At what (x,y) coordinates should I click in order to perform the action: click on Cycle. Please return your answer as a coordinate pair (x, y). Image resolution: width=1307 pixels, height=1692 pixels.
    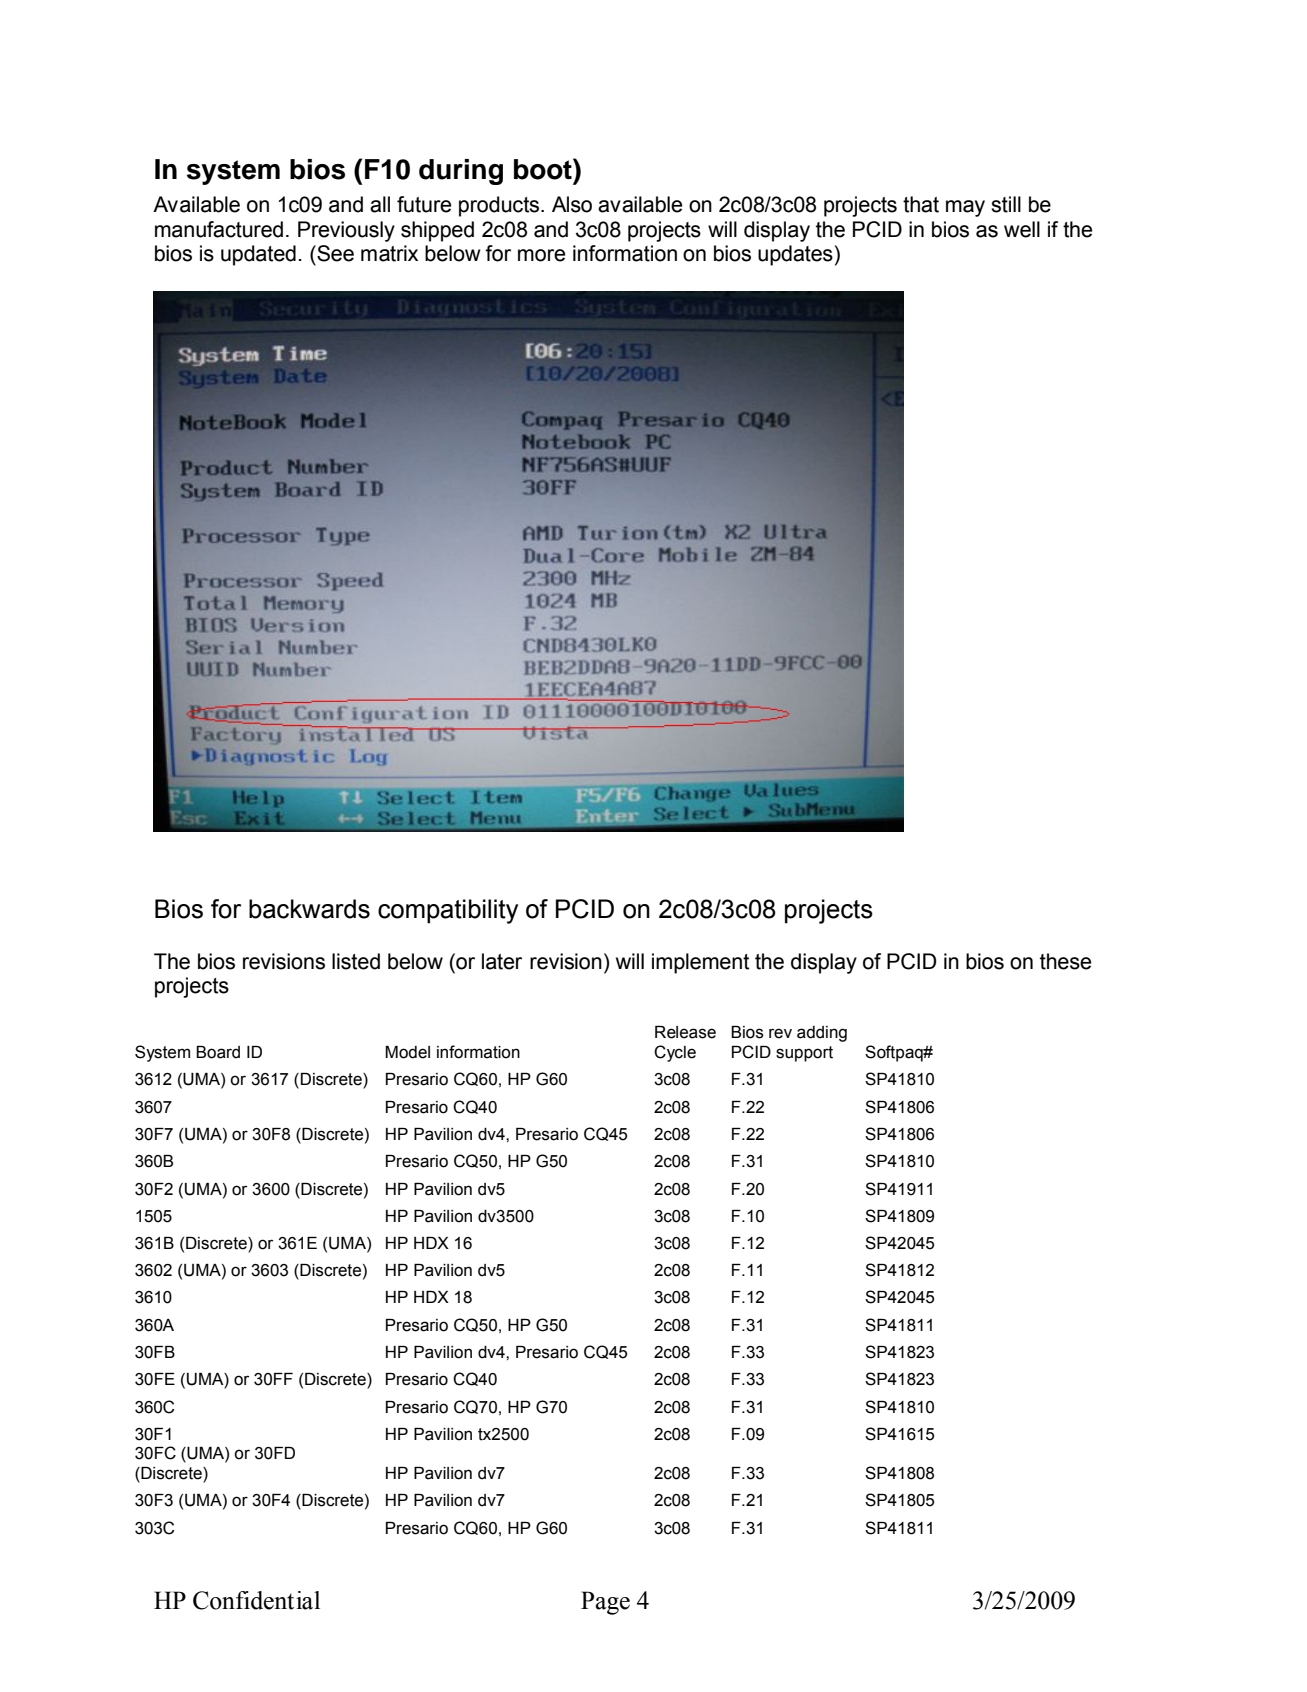
    Looking at the image, I should click on (675, 1053).
